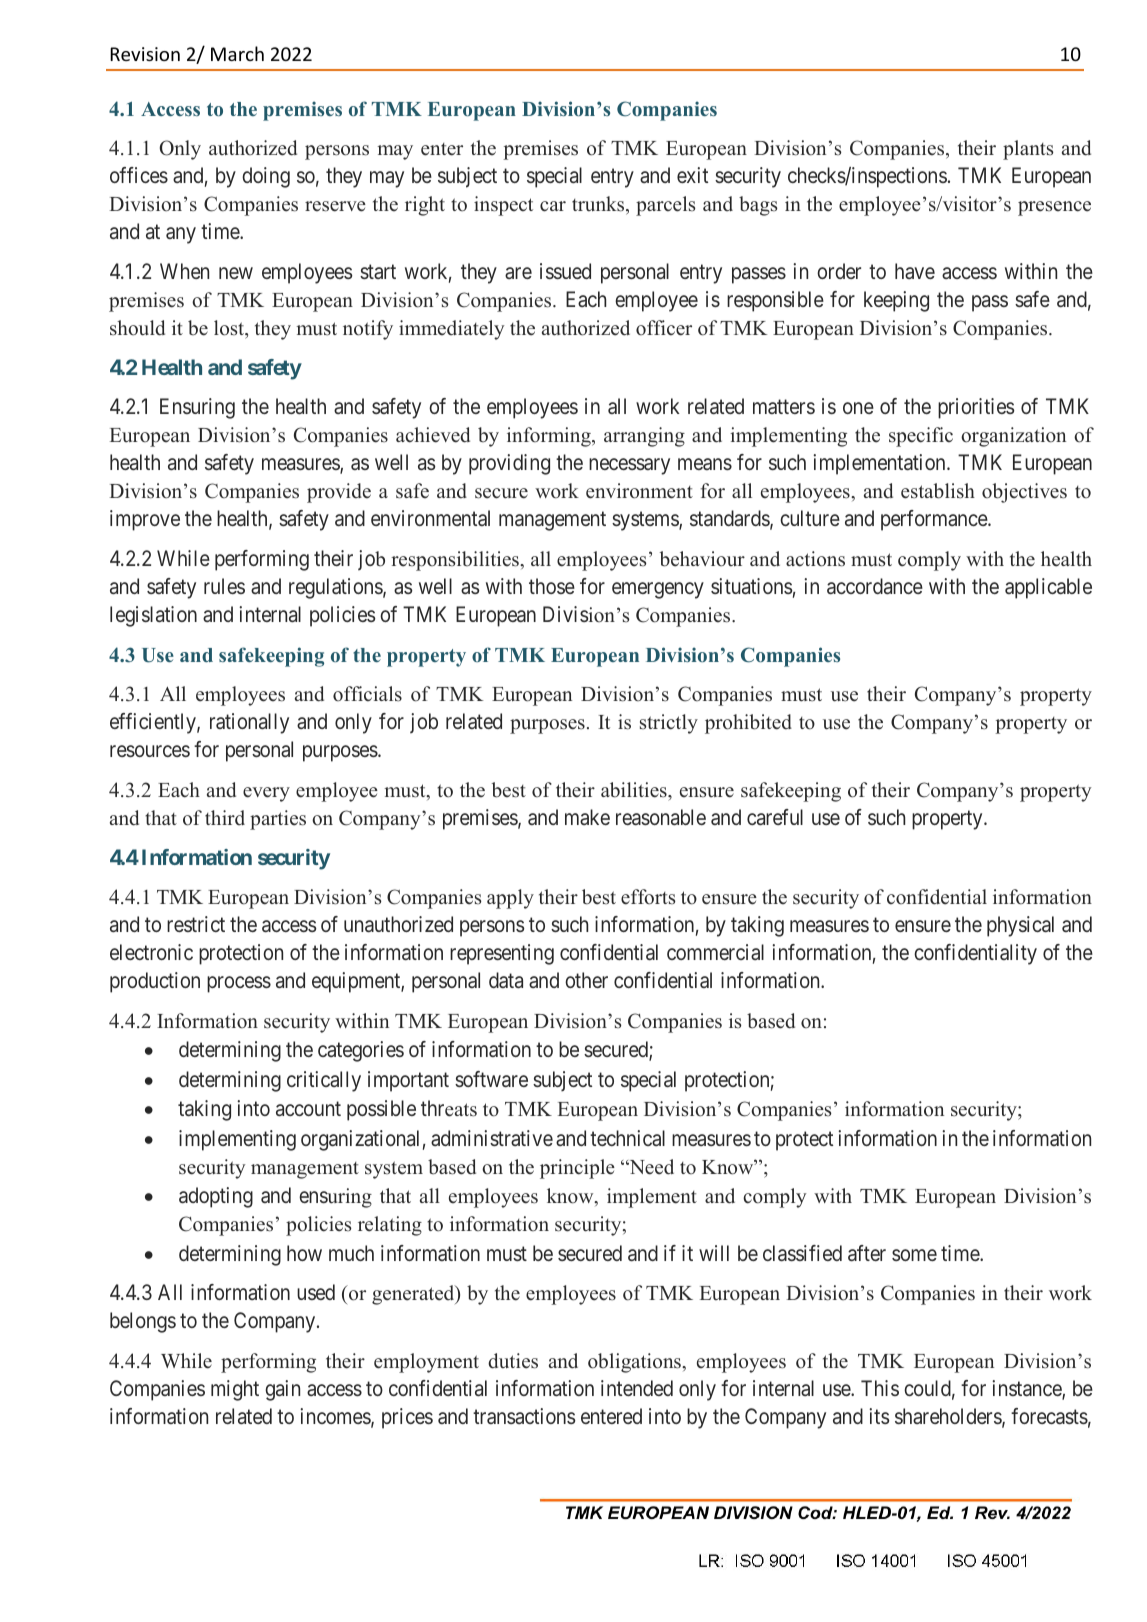  What do you see at coordinates (586, 980) in the document?
I see `other` at bounding box center [586, 980].
